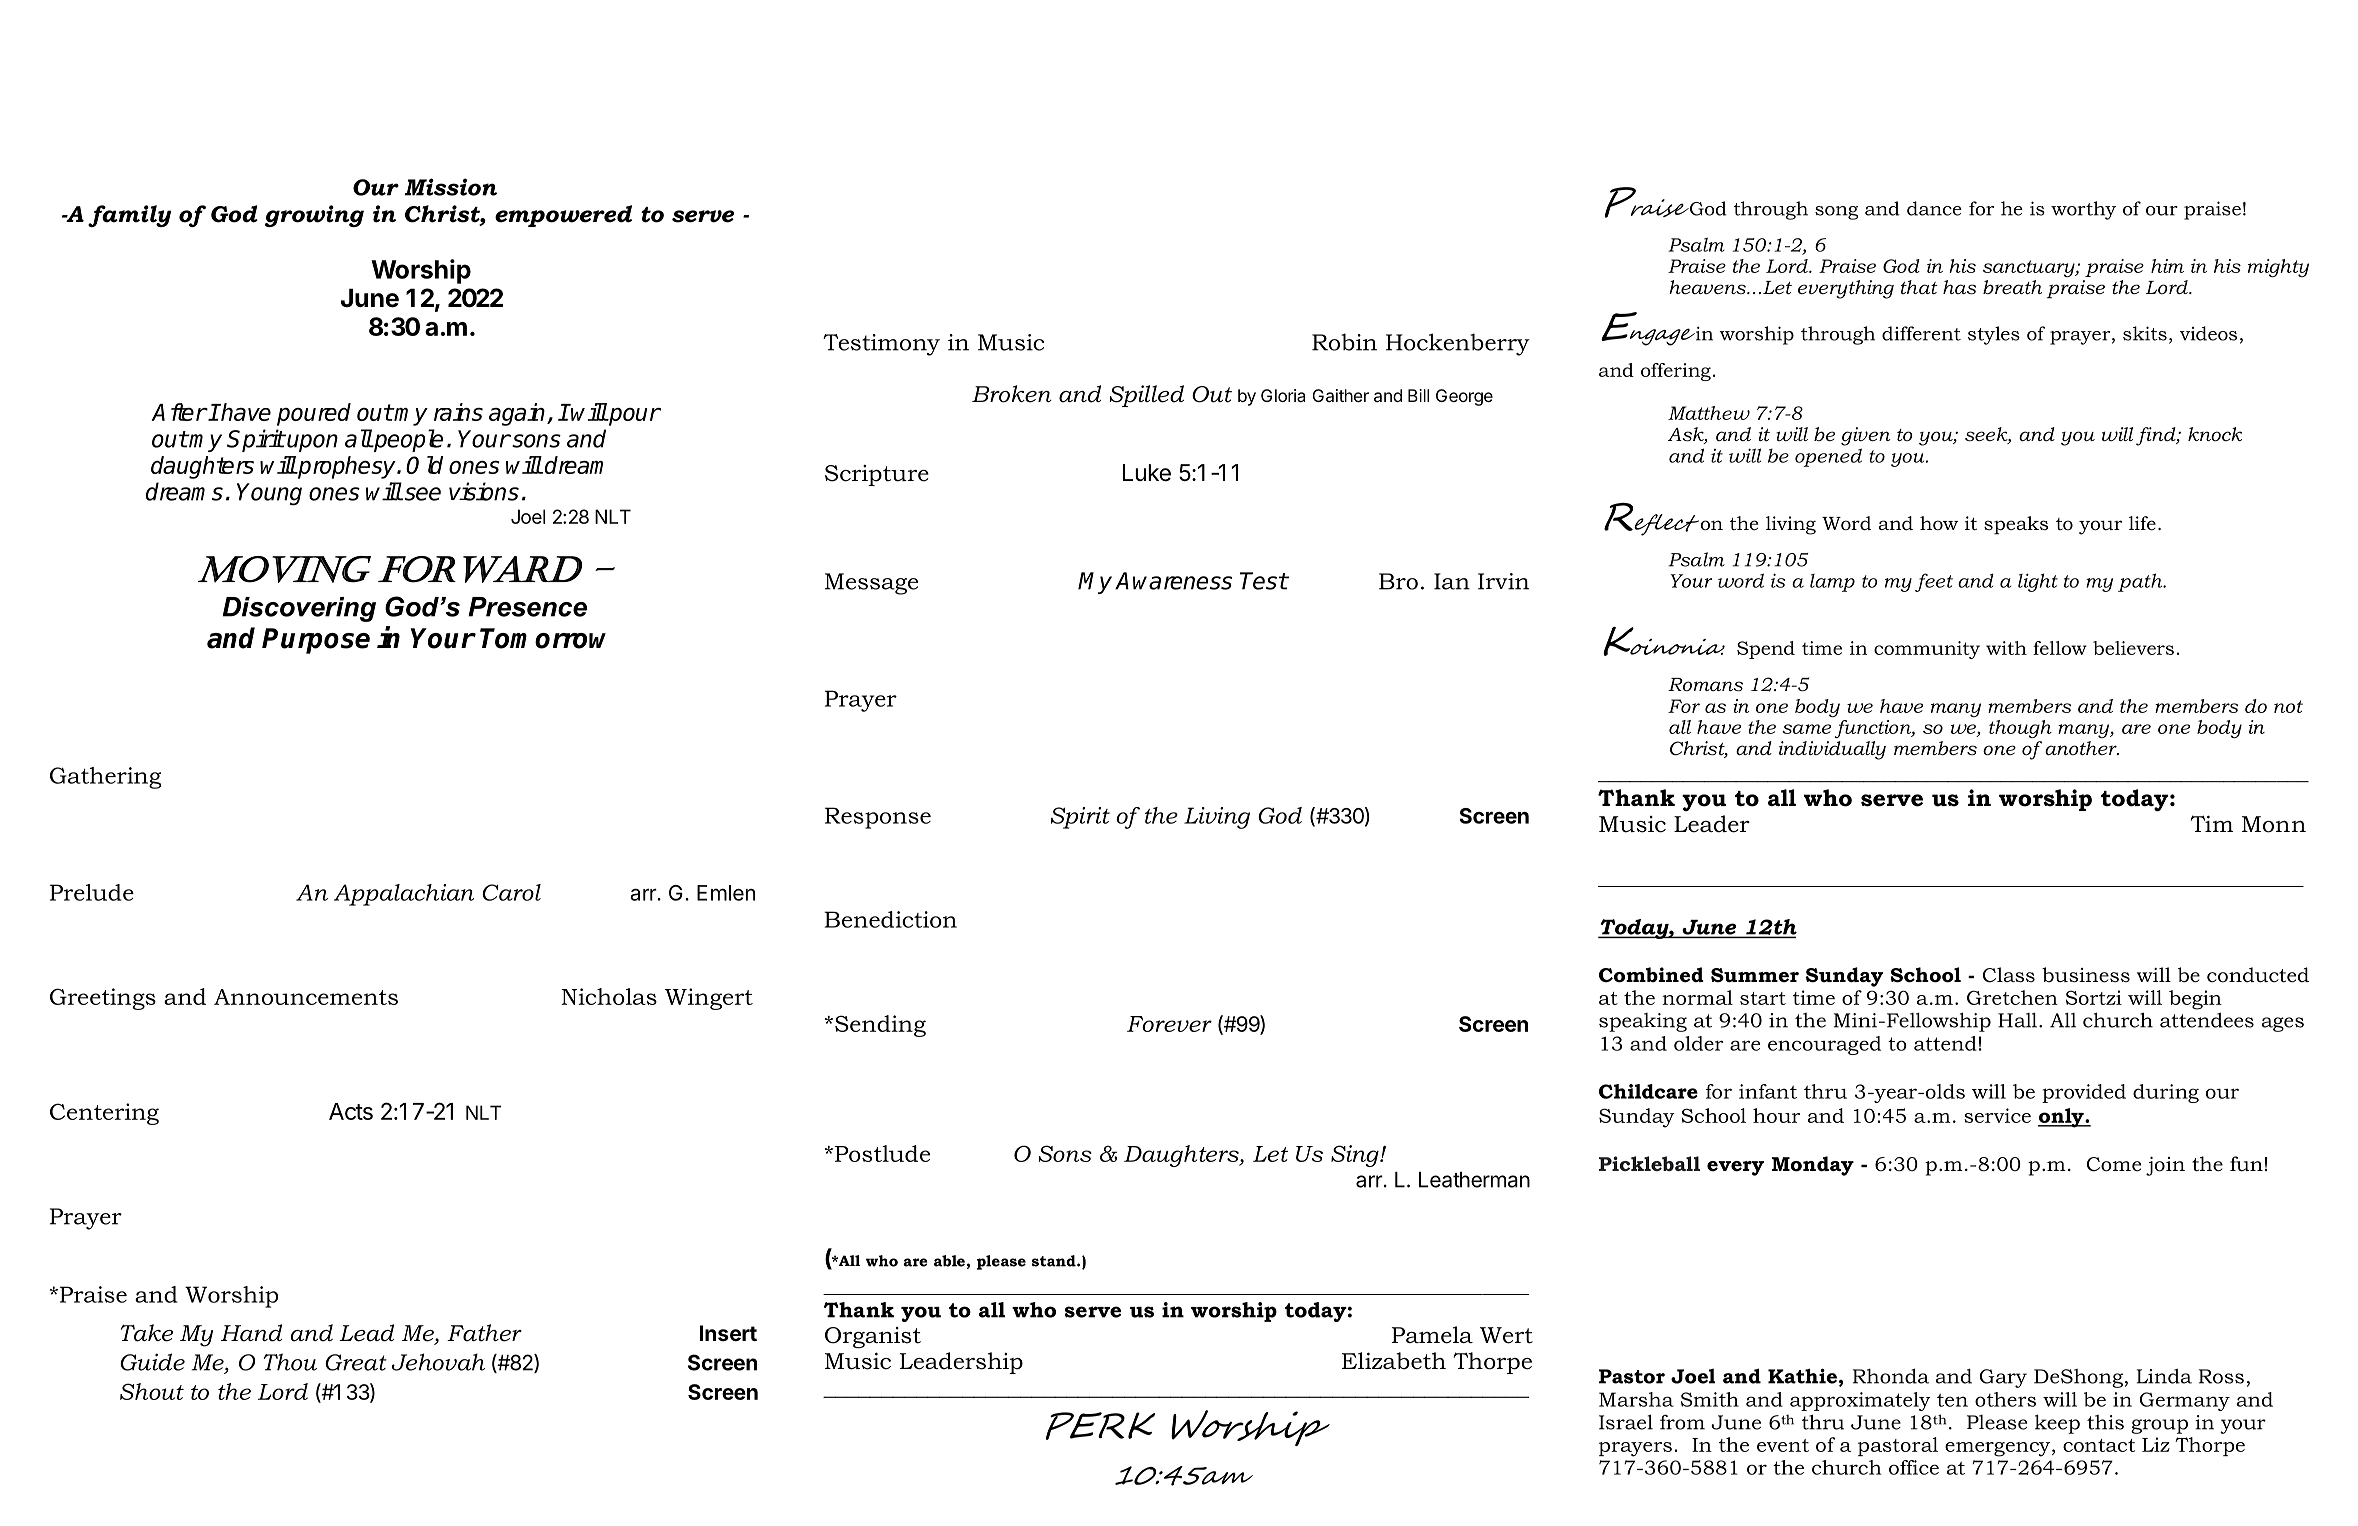  I want to click on Acts, so click(351, 1111).
